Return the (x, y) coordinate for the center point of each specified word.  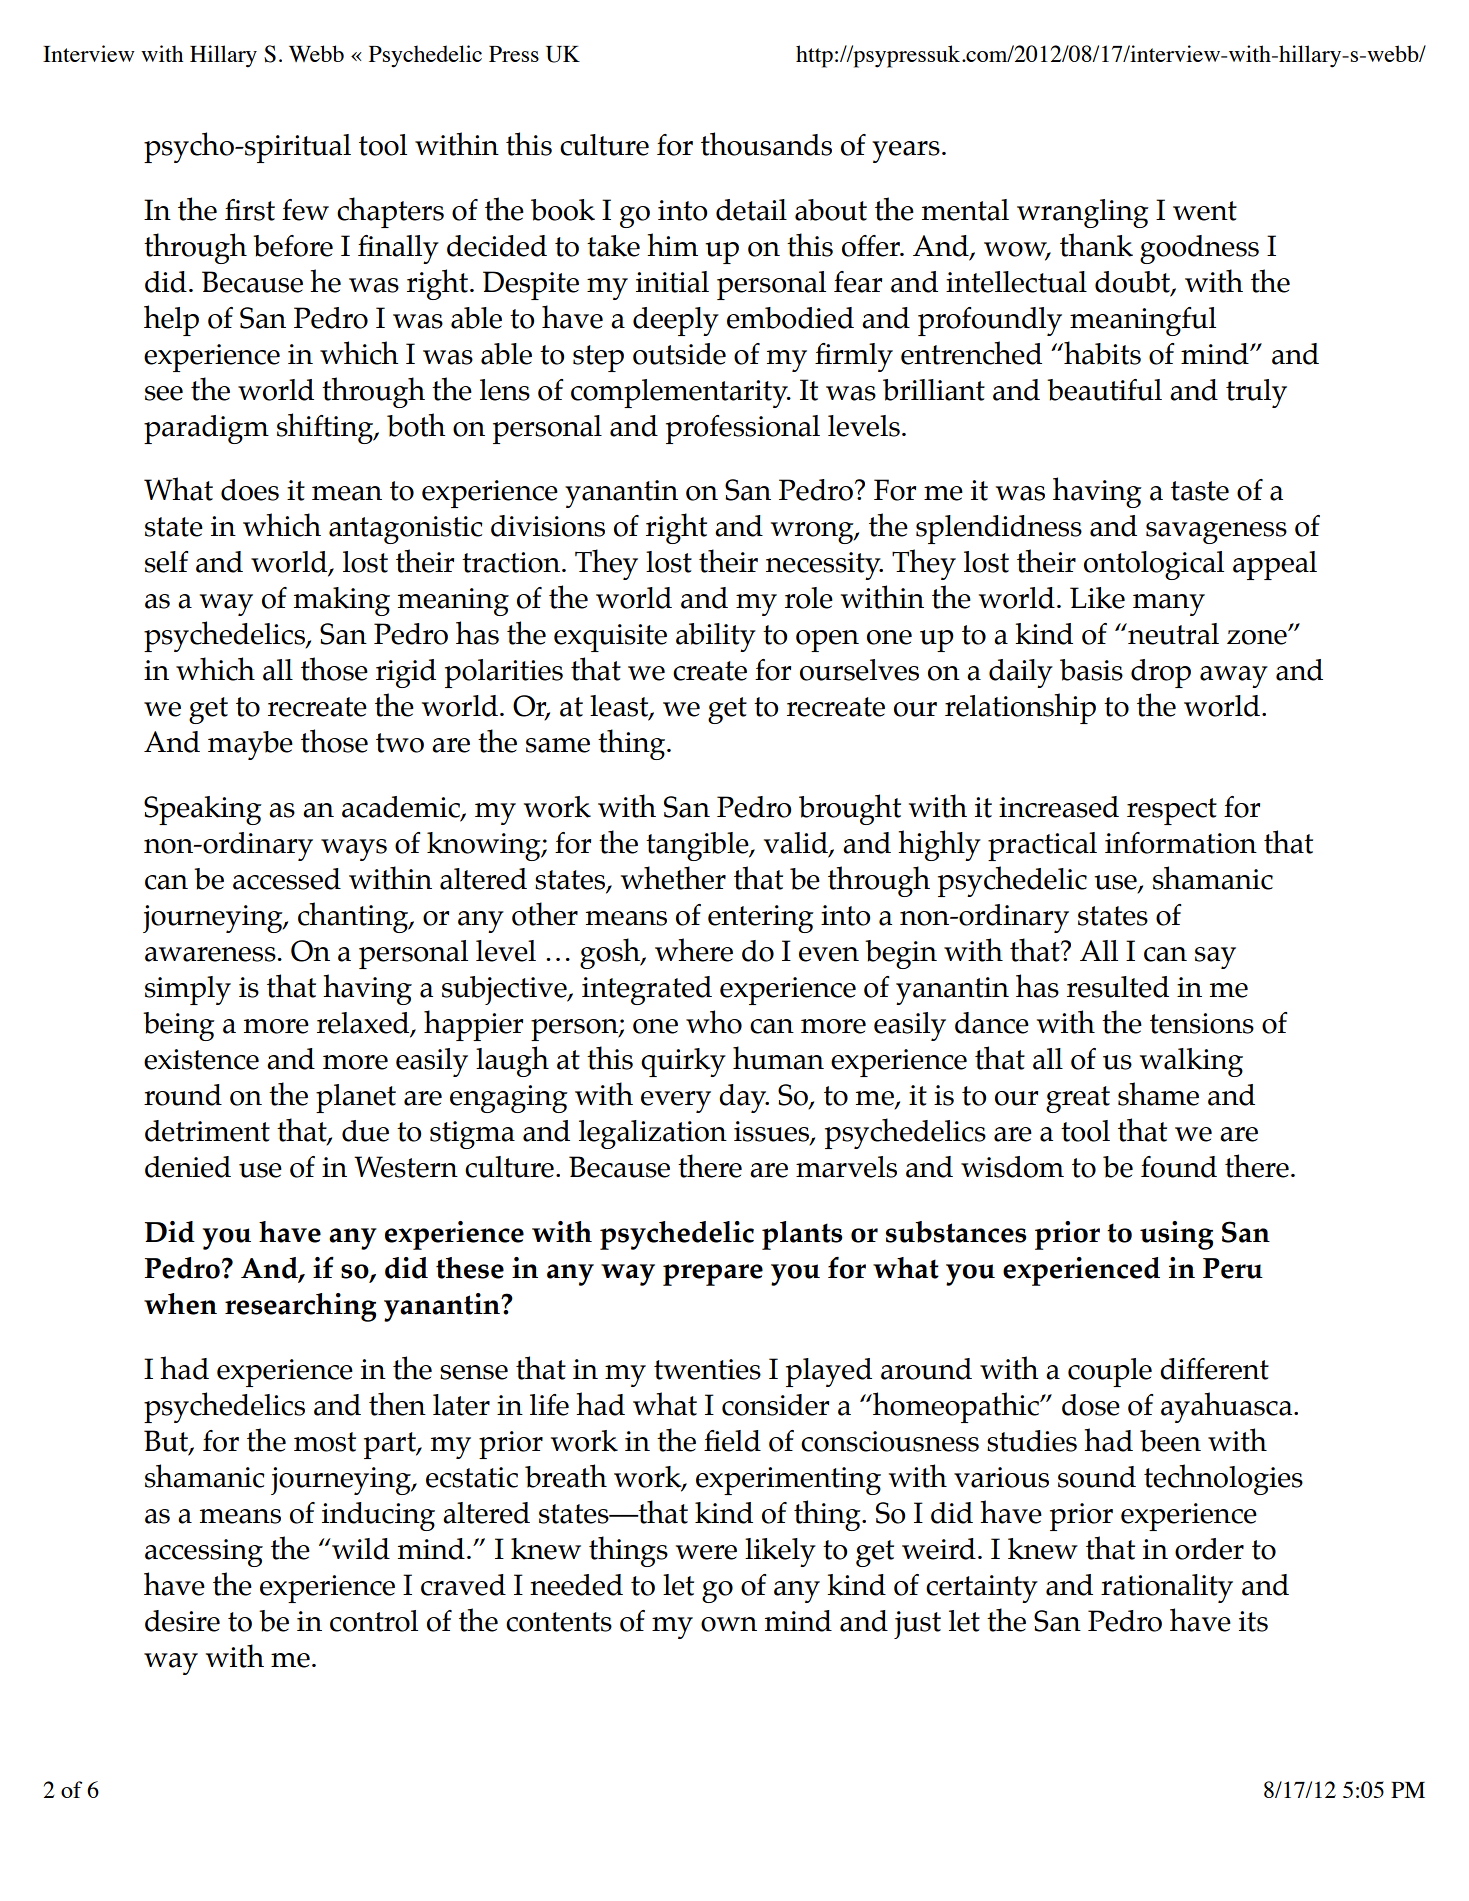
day (744, 1098)
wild (360, 1549)
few (305, 210)
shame (1158, 1094)
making (342, 601)
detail (751, 210)
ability (716, 637)
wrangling (1083, 213)
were (706, 1552)
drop (1161, 673)
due (365, 1131)
